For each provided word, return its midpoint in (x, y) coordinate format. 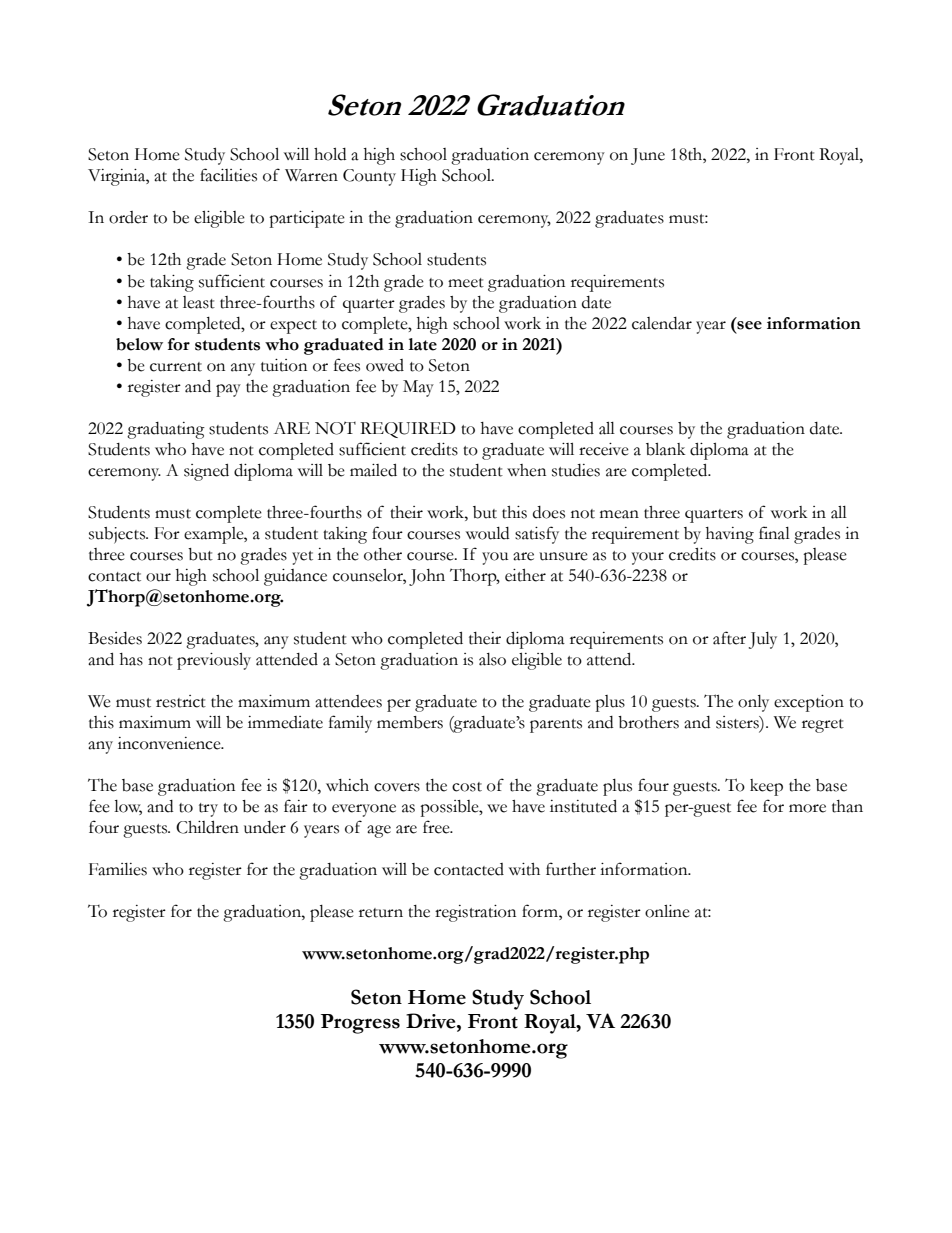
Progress (360, 1024)
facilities (228, 175)
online (667, 911)
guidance (295, 577)
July (763, 640)
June (648, 156)
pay (228, 390)
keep (766, 787)
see (748, 324)
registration (475, 913)
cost (467, 787)
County (369, 177)
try (208, 810)
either (525, 575)
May (418, 388)
